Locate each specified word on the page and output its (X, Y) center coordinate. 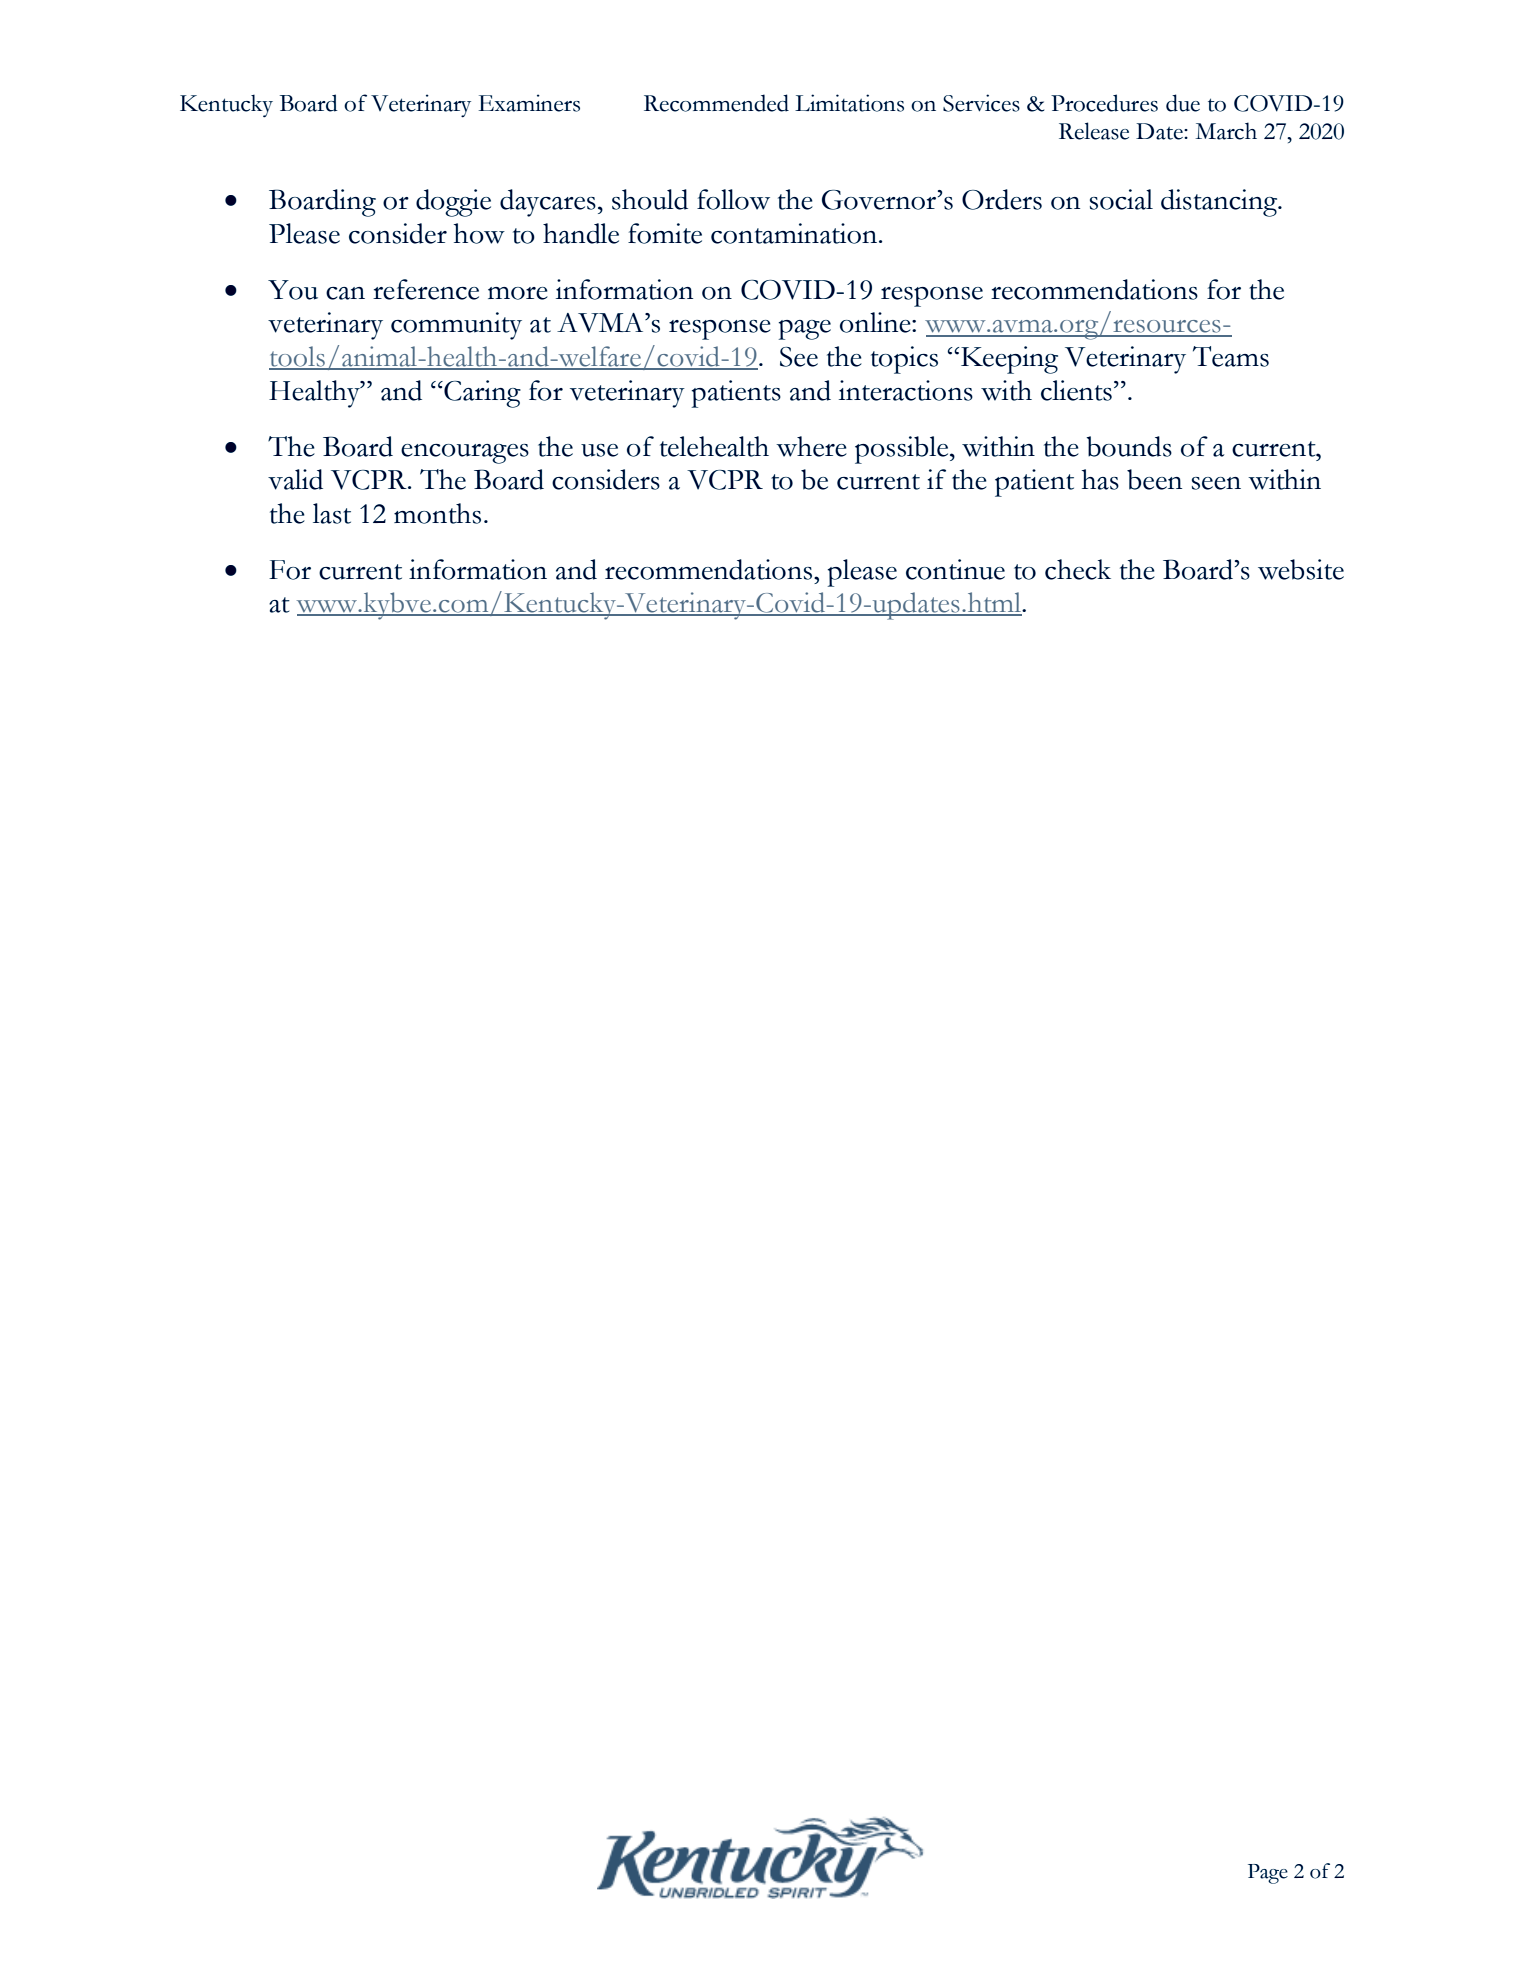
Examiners (529, 103)
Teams (1231, 356)
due (1183, 103)
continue (955, 569)
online (876, 322)
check (1078, 569)
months (437, 513)
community (456, 326)
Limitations (849, 103)
